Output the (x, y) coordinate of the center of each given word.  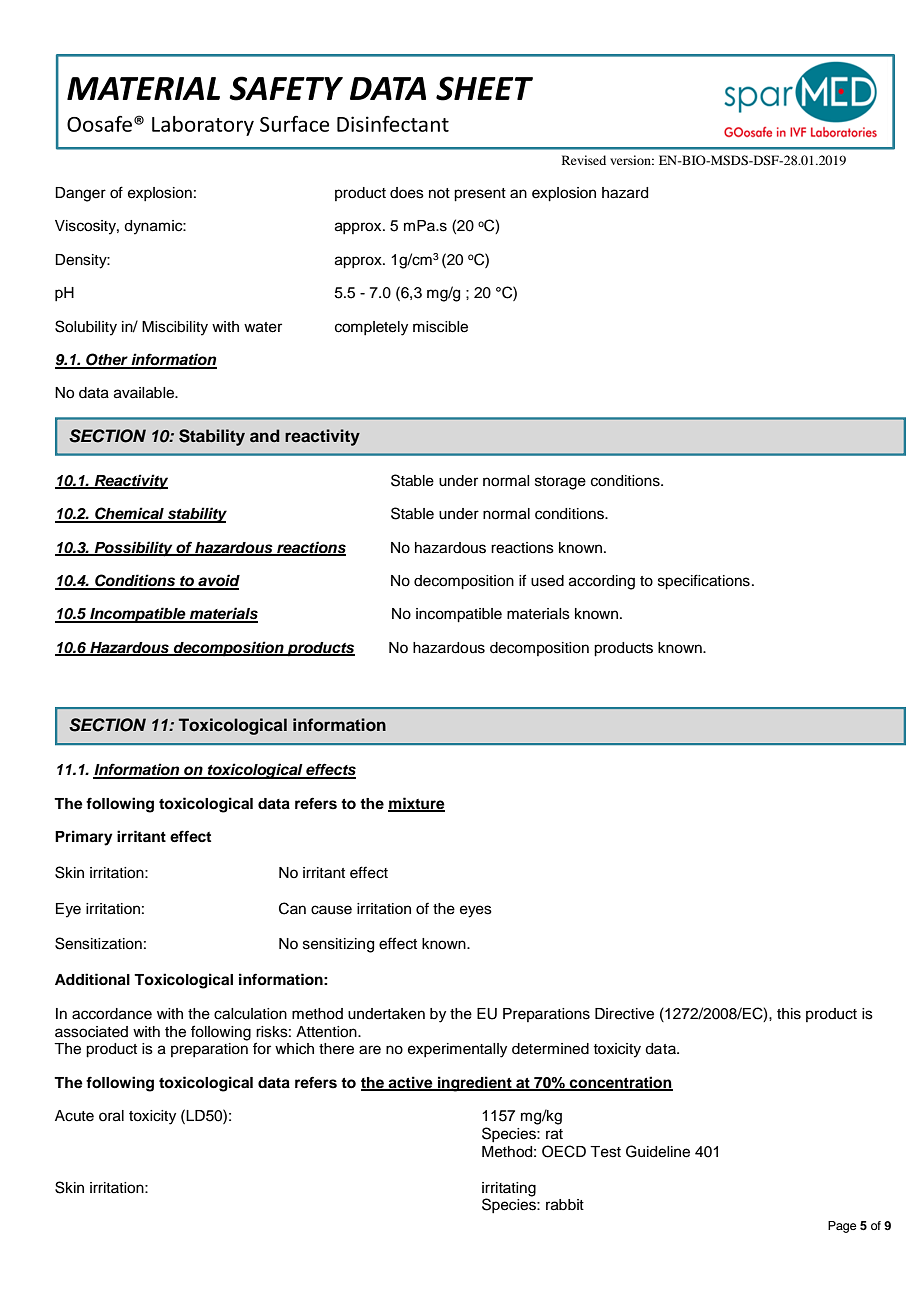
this (789, 1014)
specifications (704, 582)
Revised (584, 160)
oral (111, 1116)
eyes (476, 911)
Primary (84, 838)
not (439, 193)
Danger (80, 194)
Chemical (129, 514)
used (547, 581)
